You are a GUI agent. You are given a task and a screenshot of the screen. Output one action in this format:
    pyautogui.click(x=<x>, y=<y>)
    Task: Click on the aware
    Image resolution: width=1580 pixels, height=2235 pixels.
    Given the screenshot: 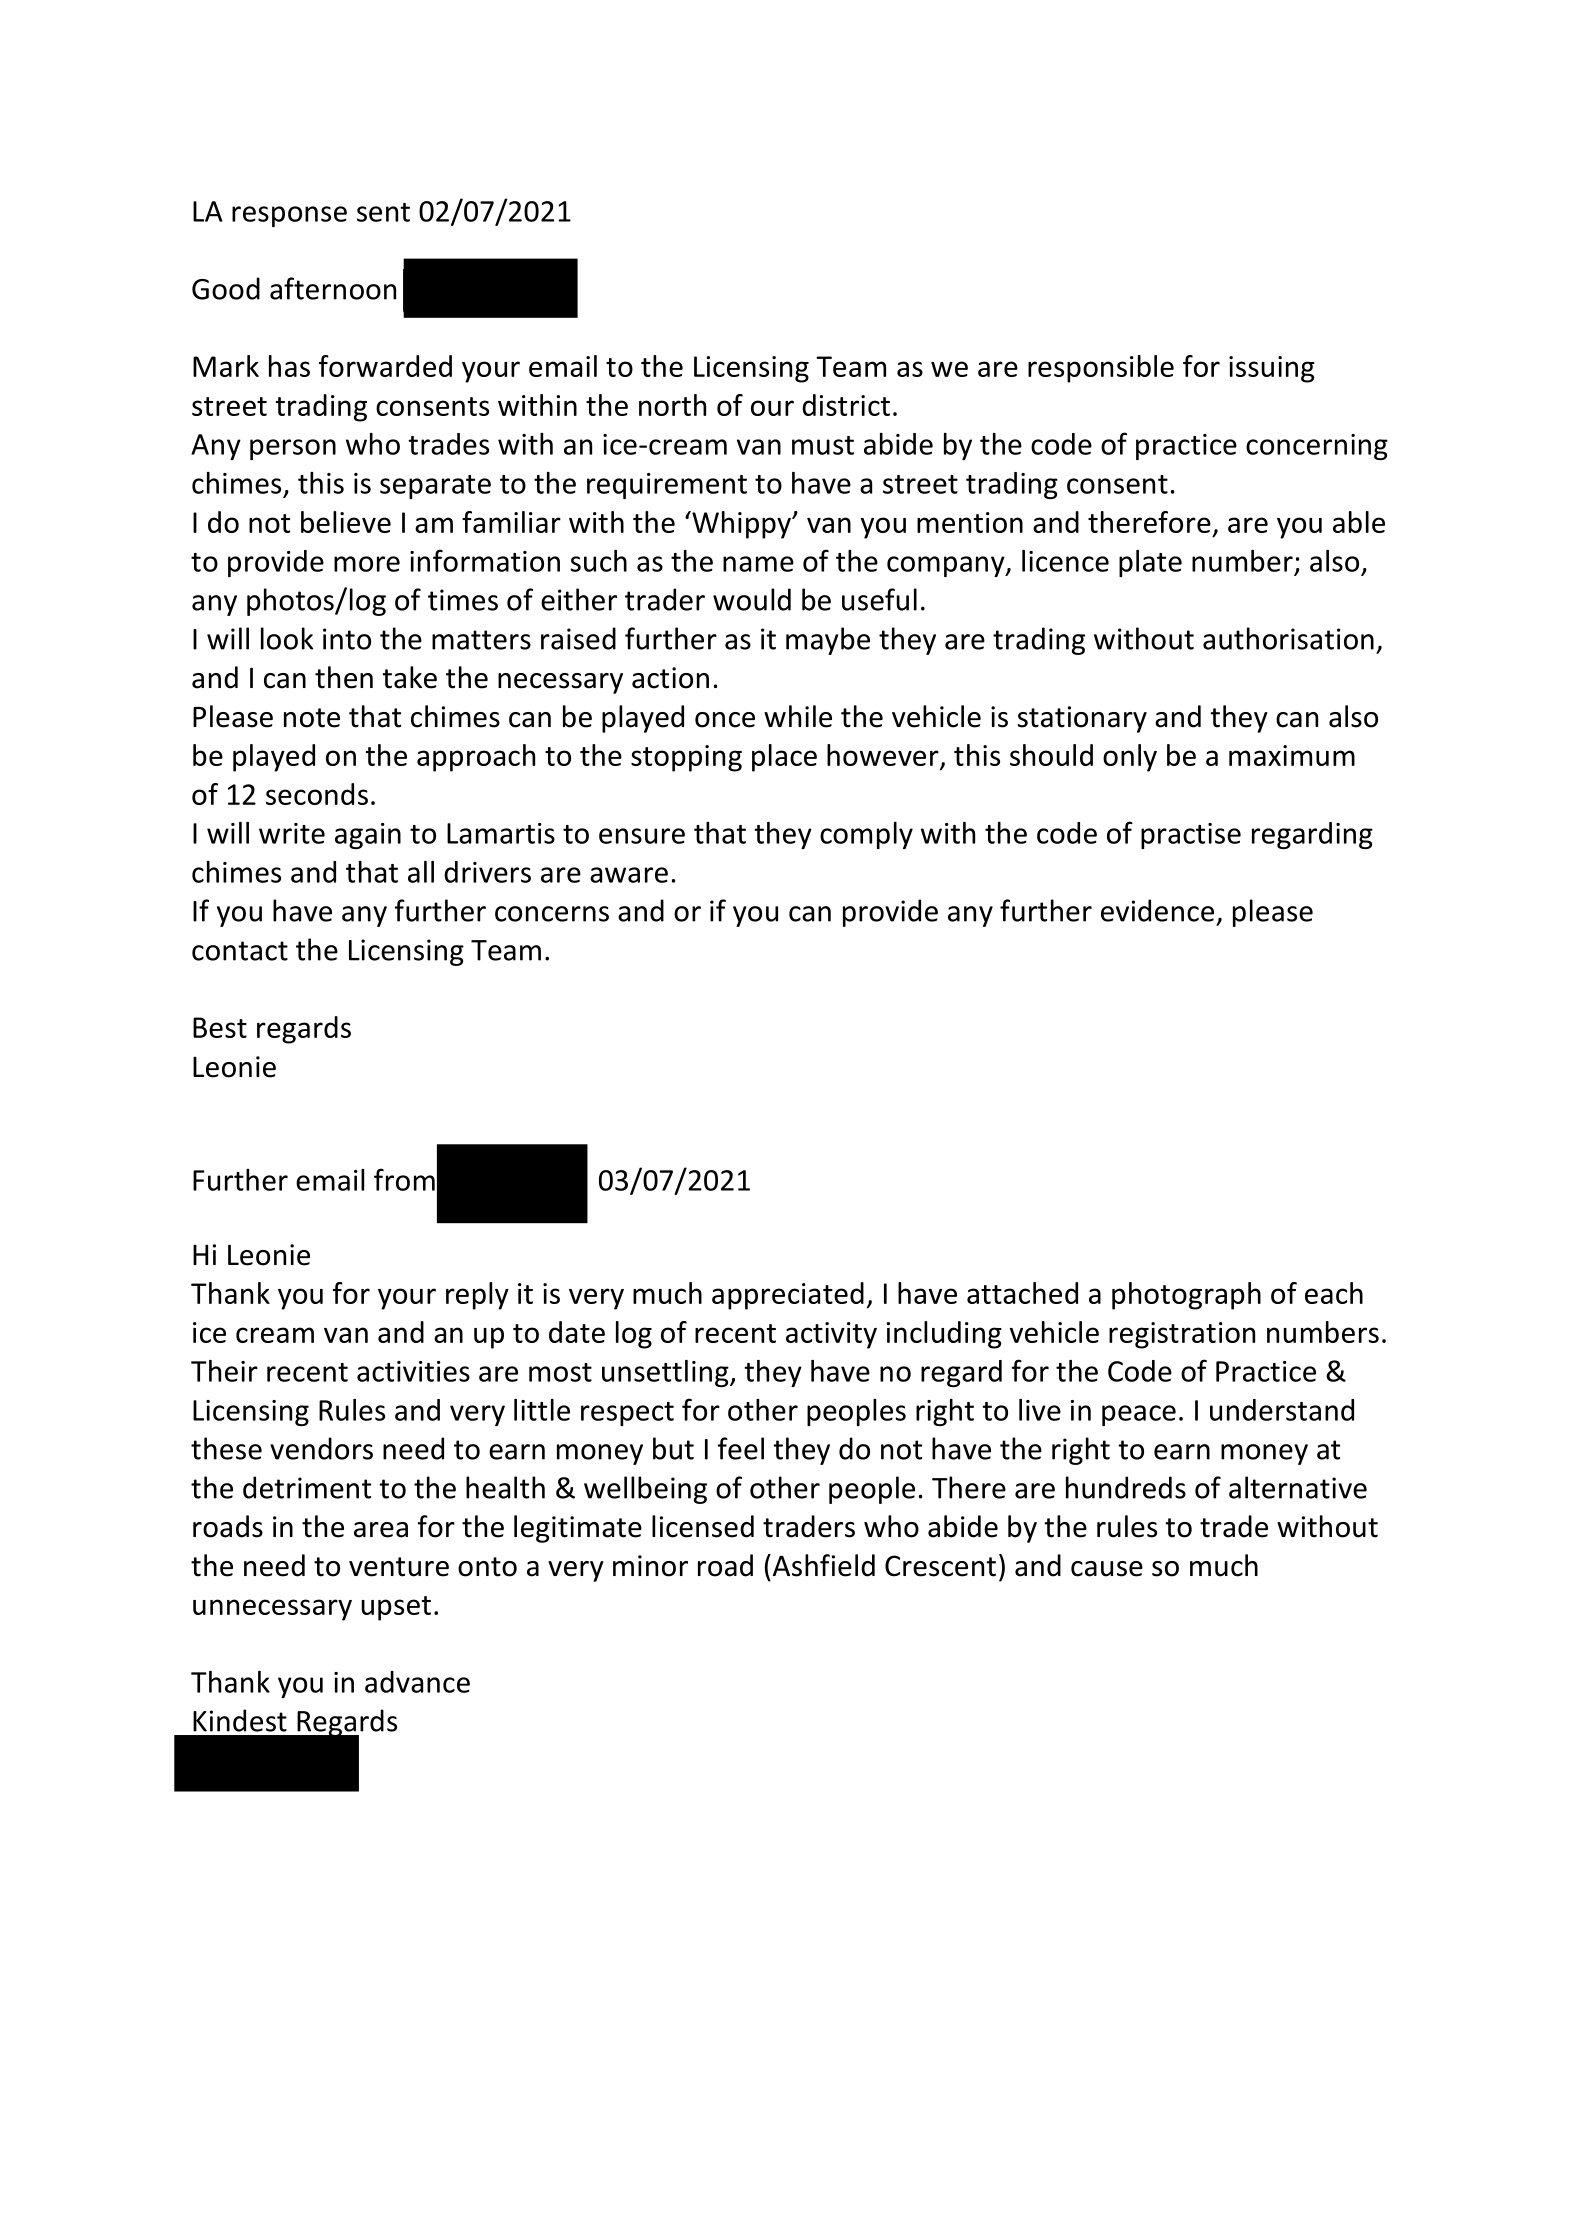 What is the action you would take?
    pyautogui.click(x=629, y=875)
